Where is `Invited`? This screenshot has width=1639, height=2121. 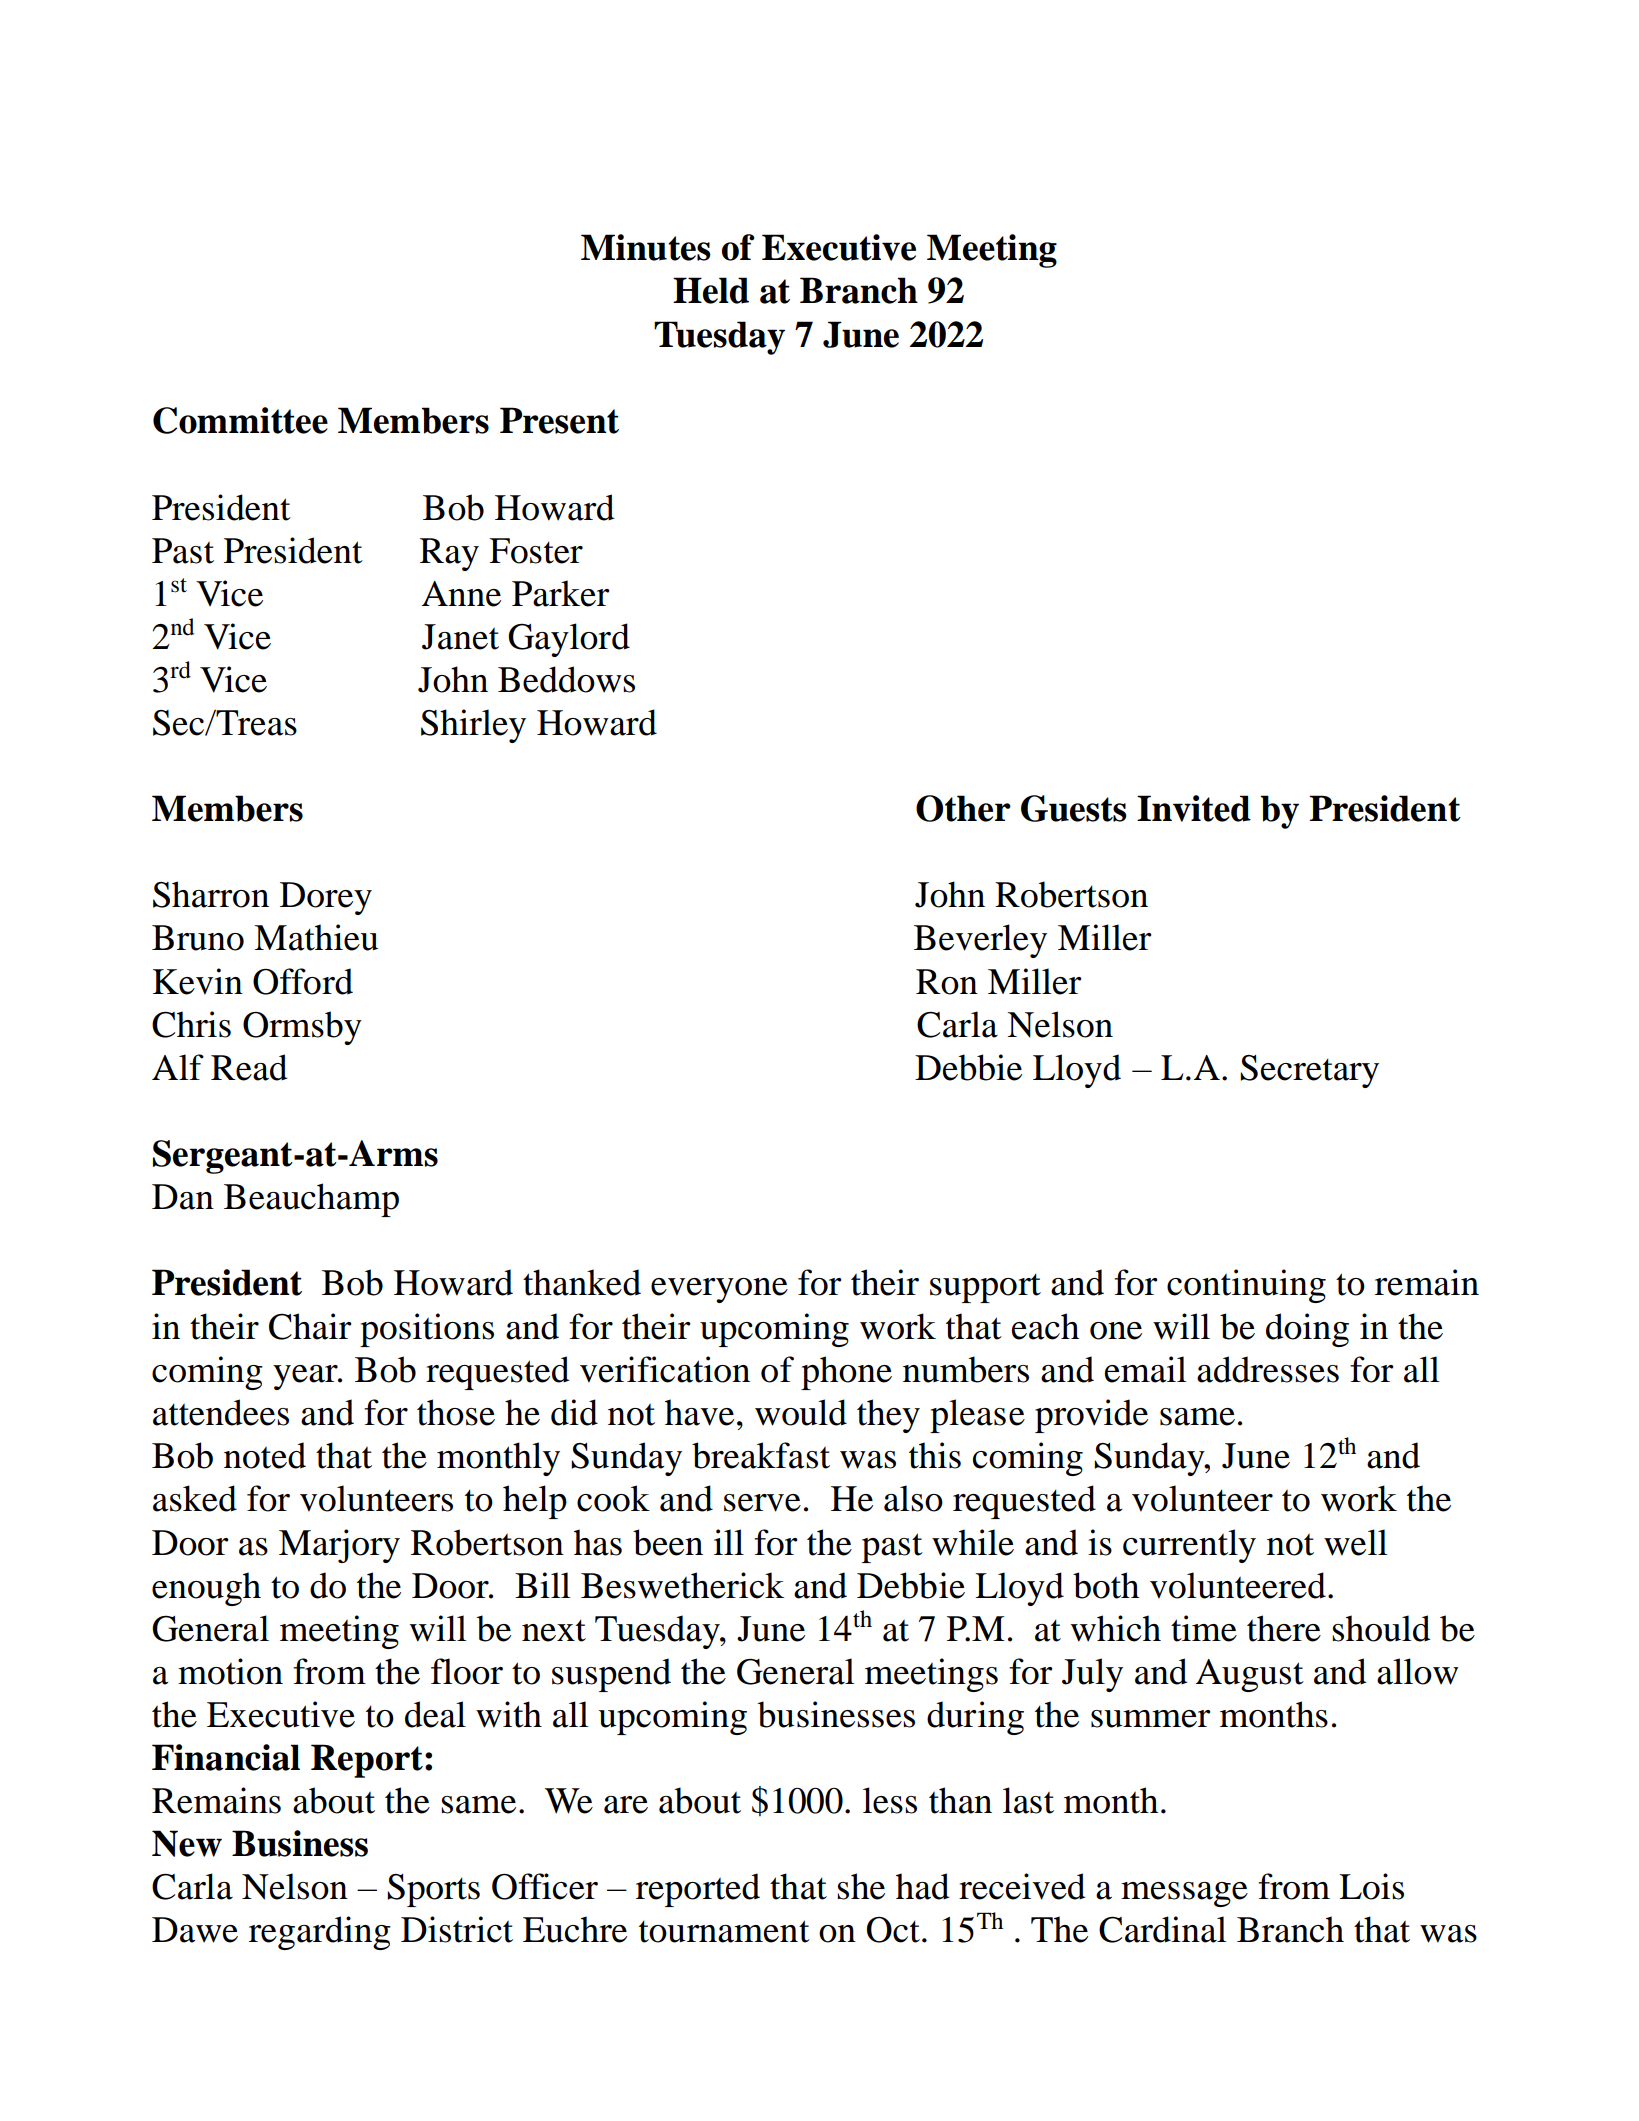 Invited is located at coordinates (1194, 808).
